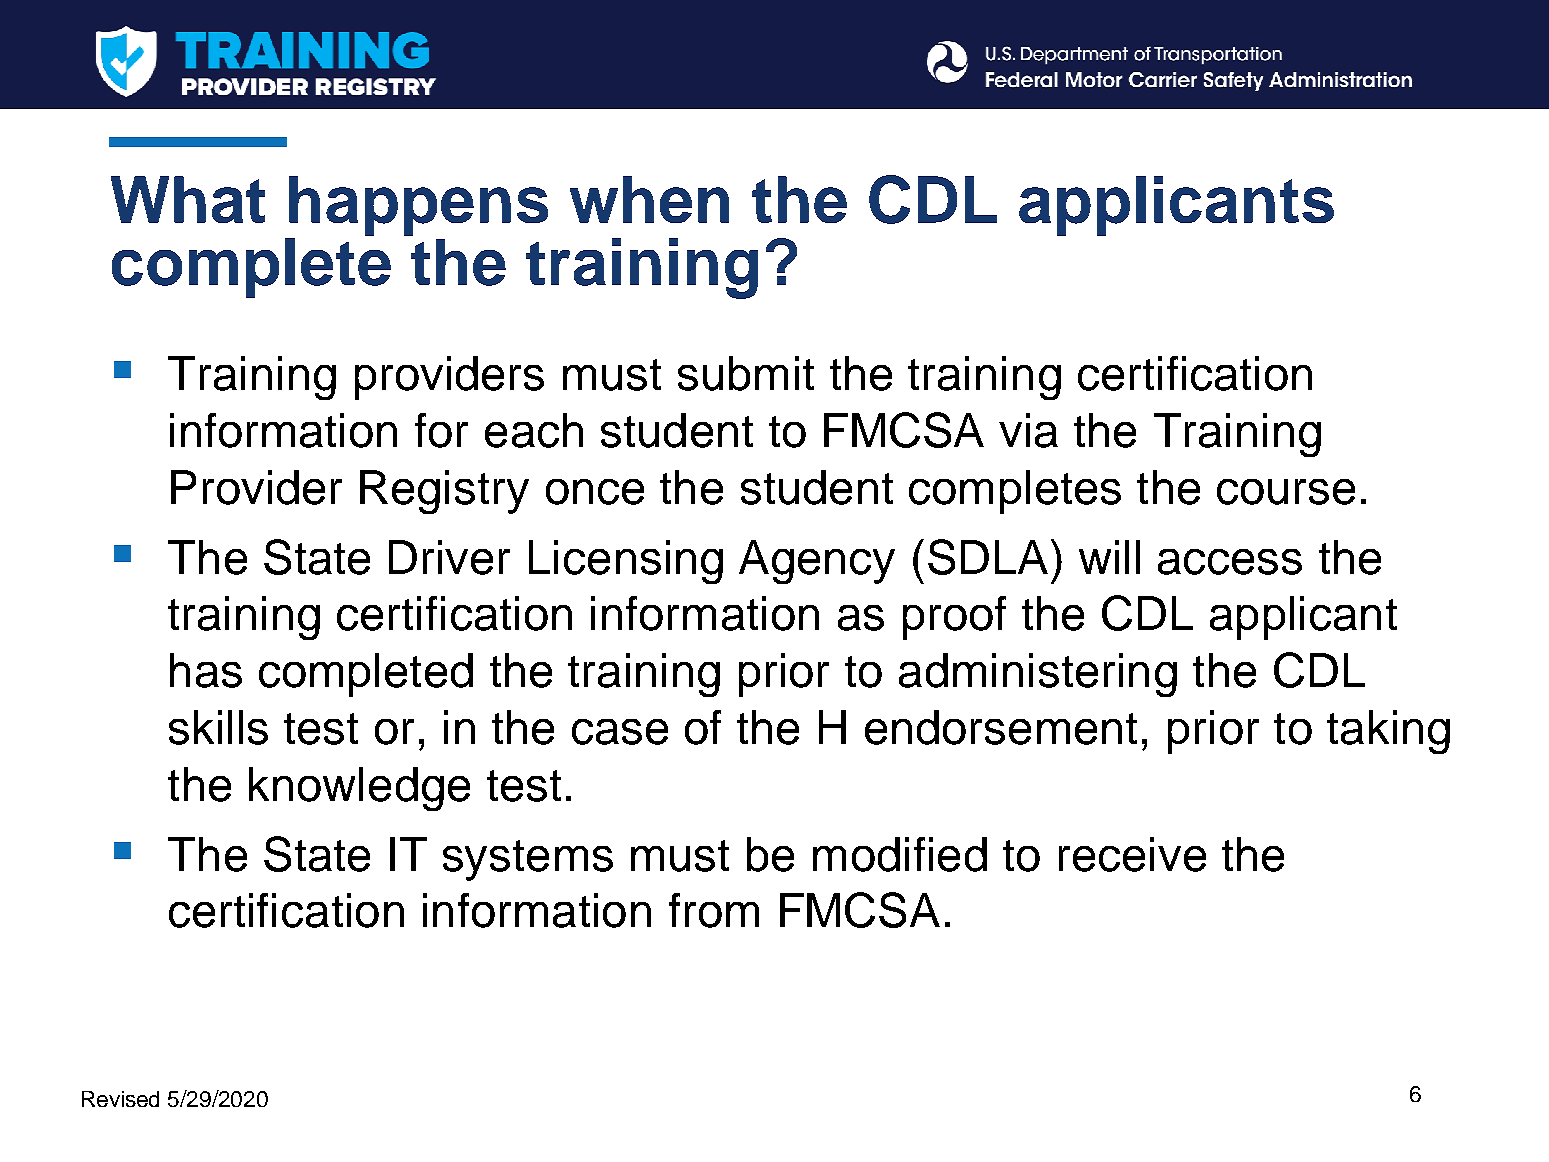  What do you see at coordinates (1132, 854) in the screenshot?
I see `receive` at bounding box center [1132, 854].
